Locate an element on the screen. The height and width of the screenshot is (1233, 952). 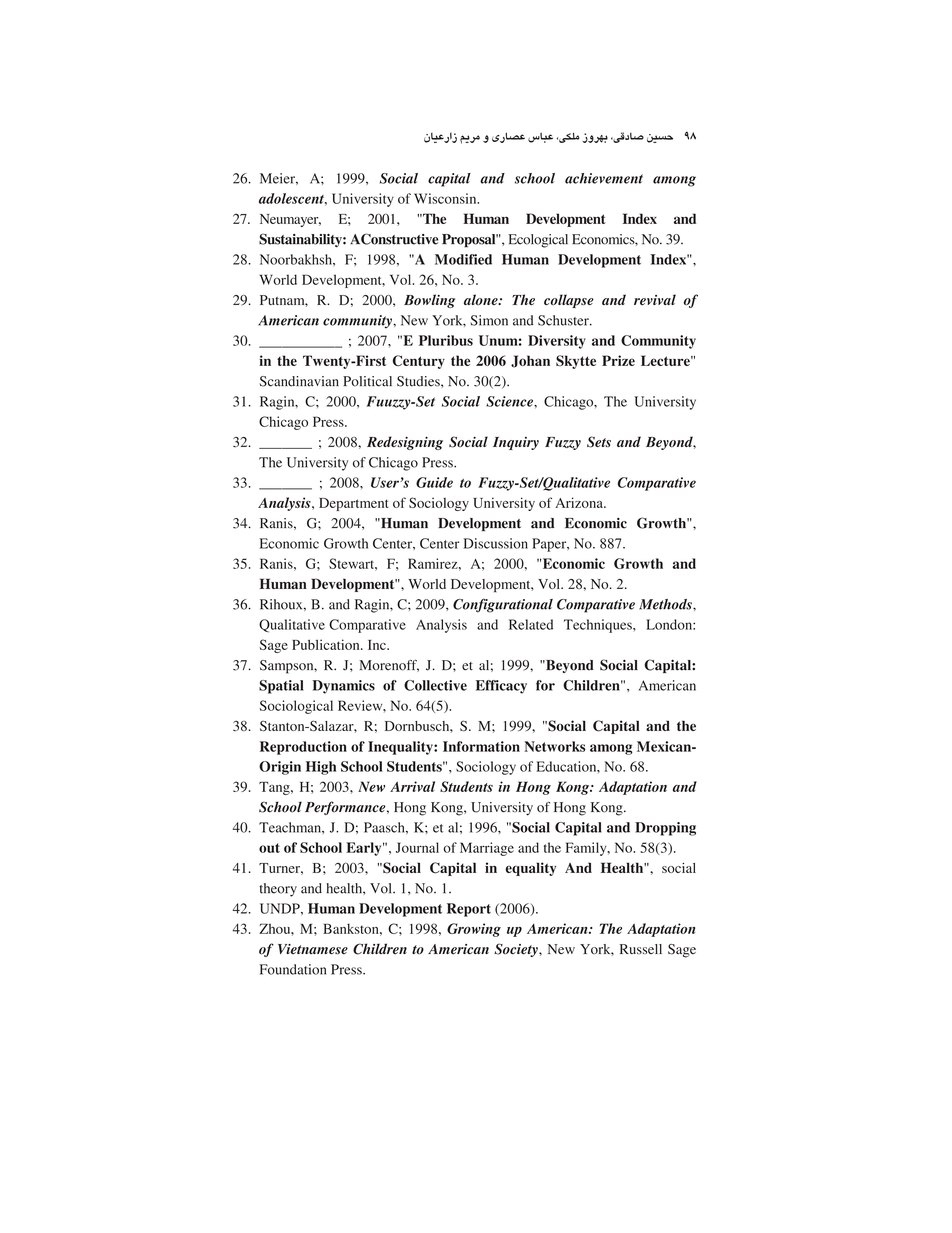
Department is located at coordinates (354, 504).
